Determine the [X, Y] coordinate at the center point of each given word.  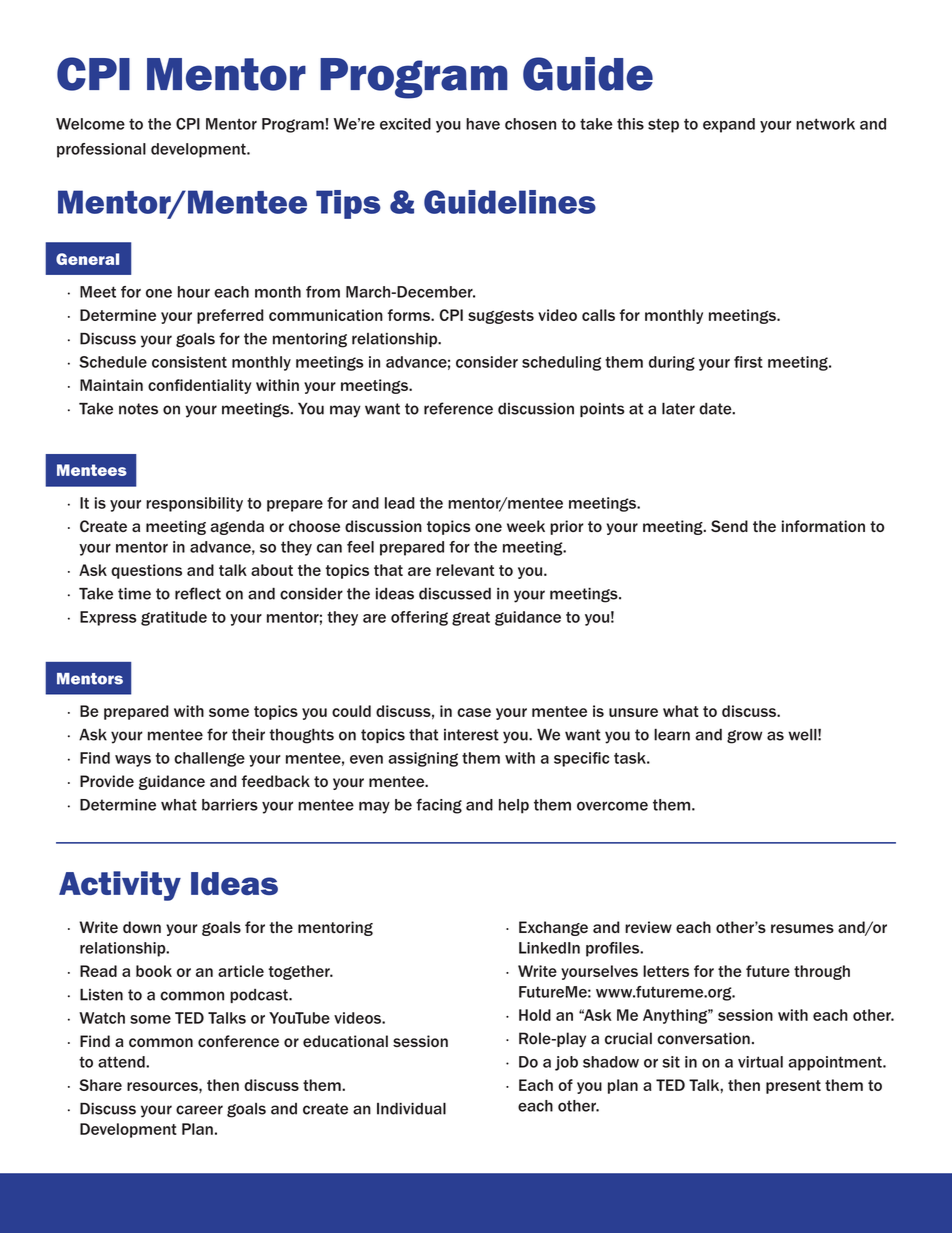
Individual [411, 1108]
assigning [423, 759]
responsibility [194, 504]
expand [729, 125]
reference [458, 408]
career [199, 1110]
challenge [209, 759]
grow [744, 737]
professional [101, 150]
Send [729, 526]
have [483, 124]
